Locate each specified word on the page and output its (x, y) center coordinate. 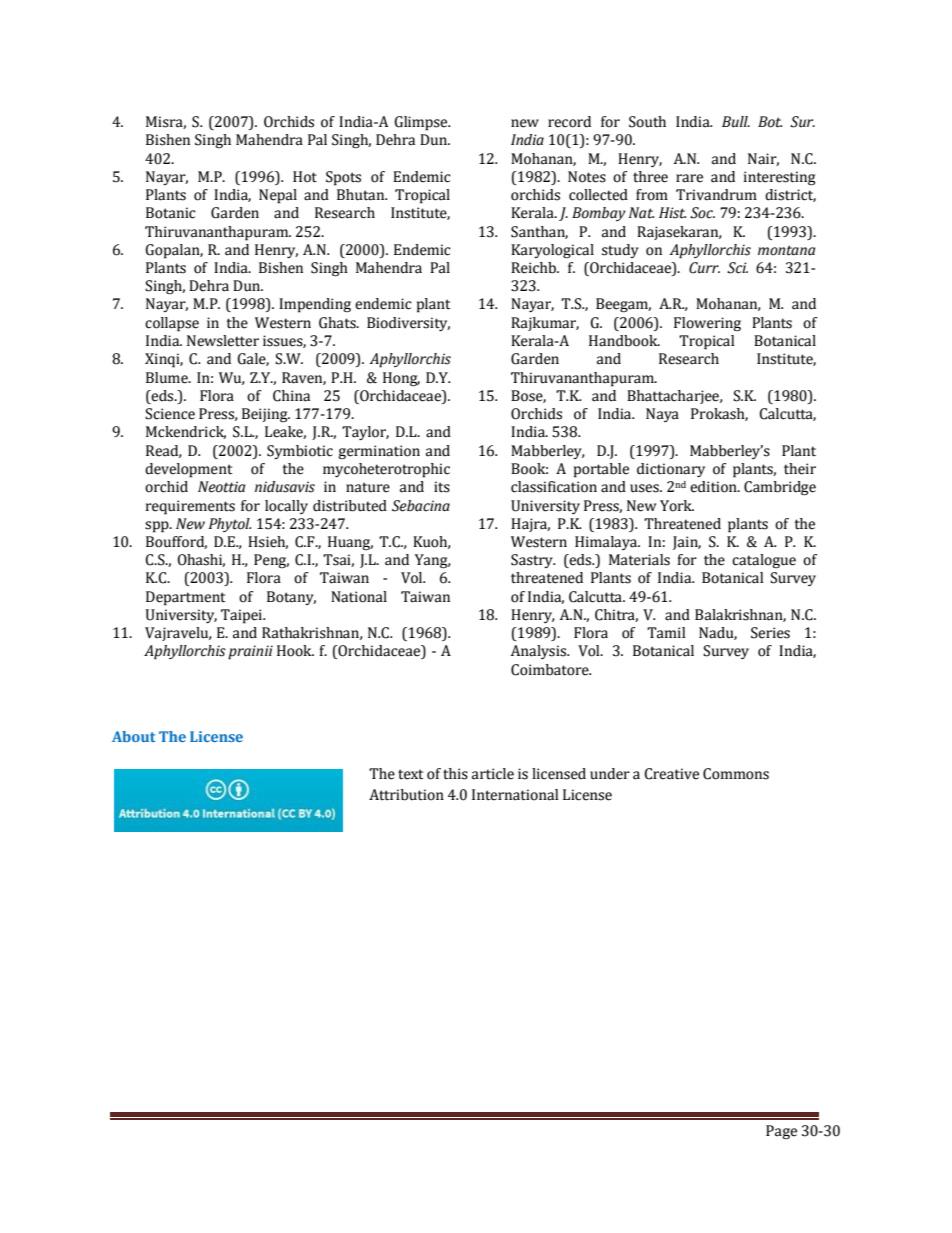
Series (770, 633)
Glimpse (422, 123)
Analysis (540, 652)
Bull (736, 122)
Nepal (278, 196)
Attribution (406, 795)
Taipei (243, 616)
